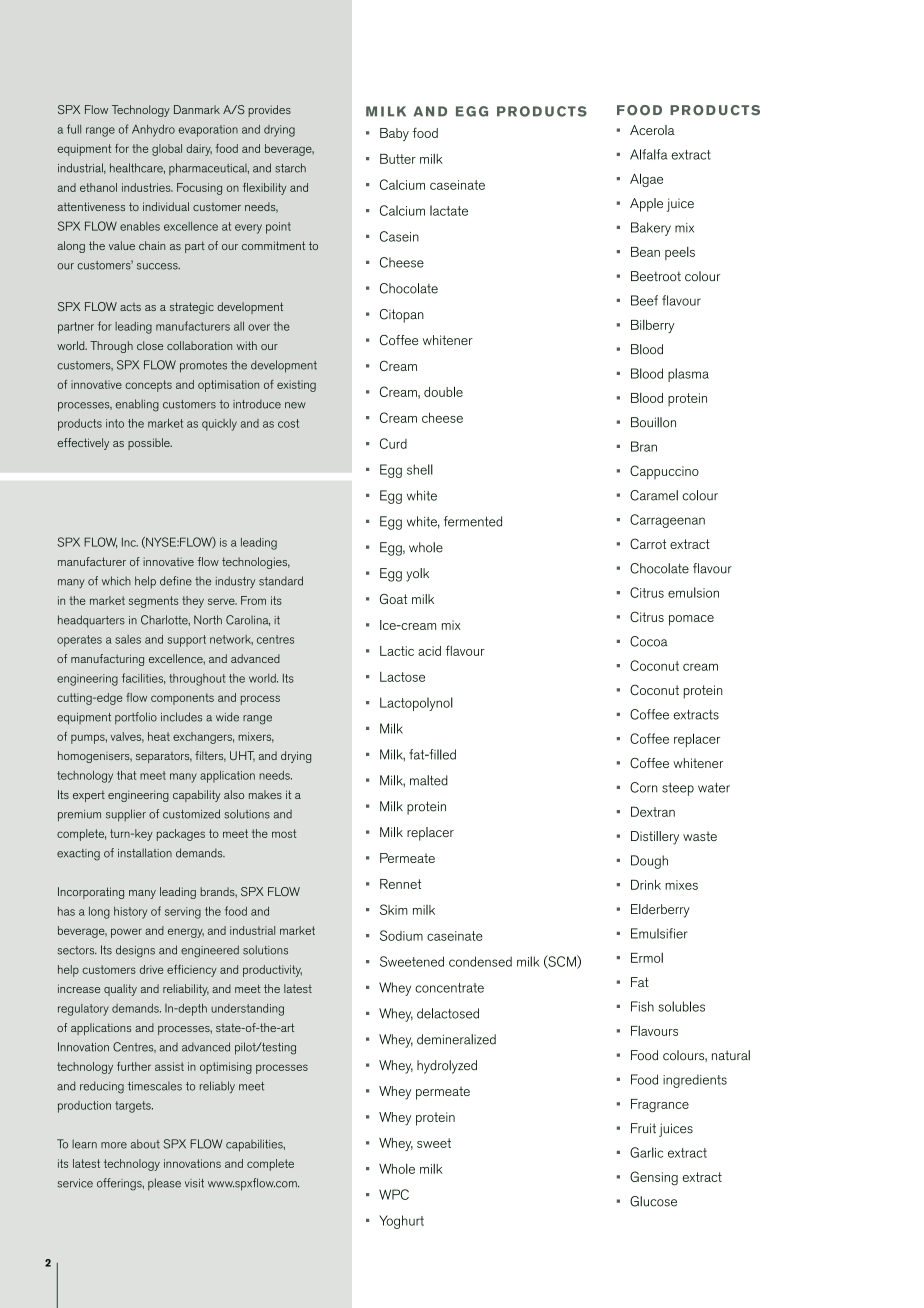 The width and height of the screenshot is (924, 1308). Describe the element at coordinates (143, 678) in the screenshot. I see `facilities` at that location.
